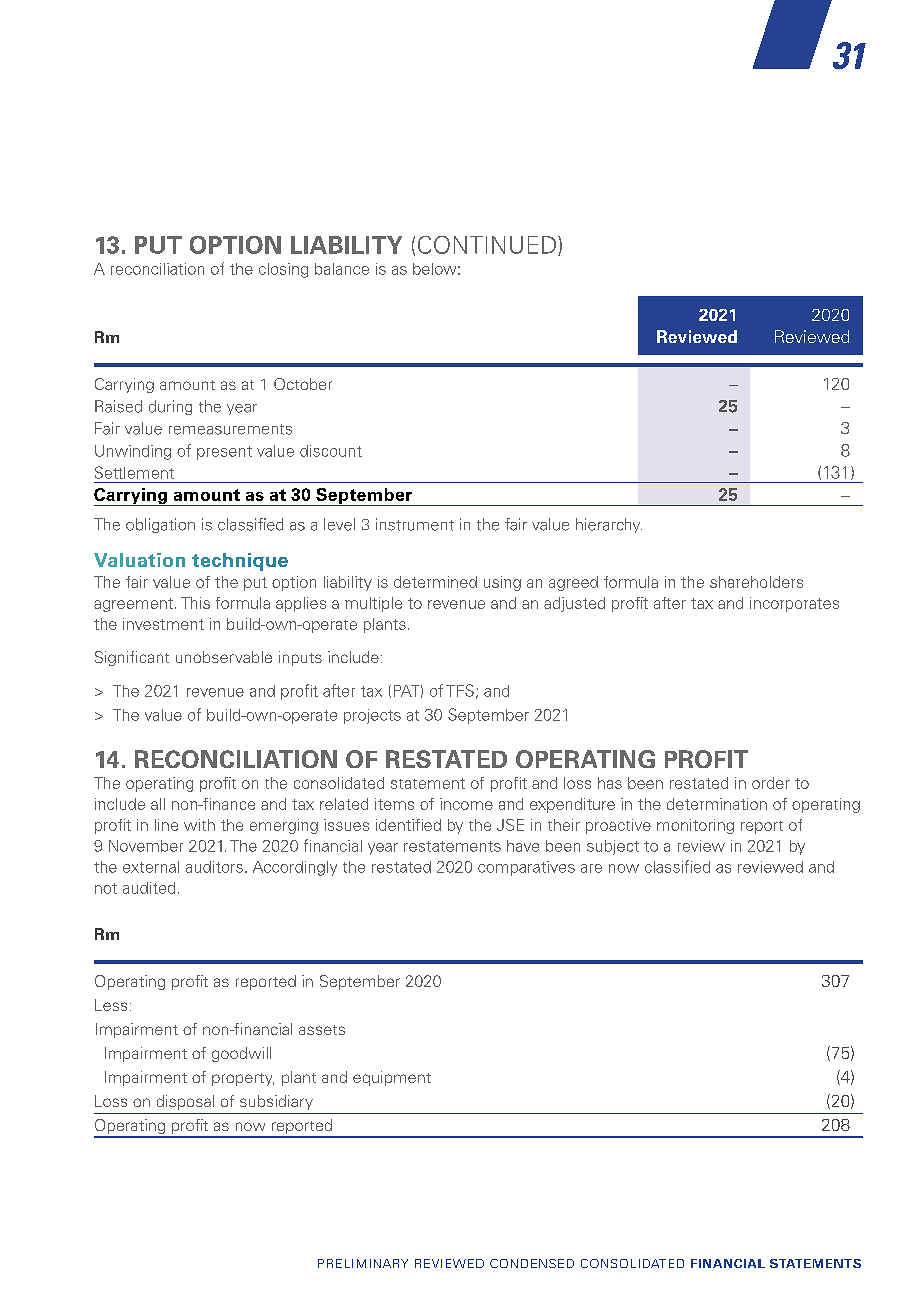 The image size is (924, 1311). What do you see at coordinates (283, 270) in the screenshot?
I see `closing` at bounding box center [283, 270].
